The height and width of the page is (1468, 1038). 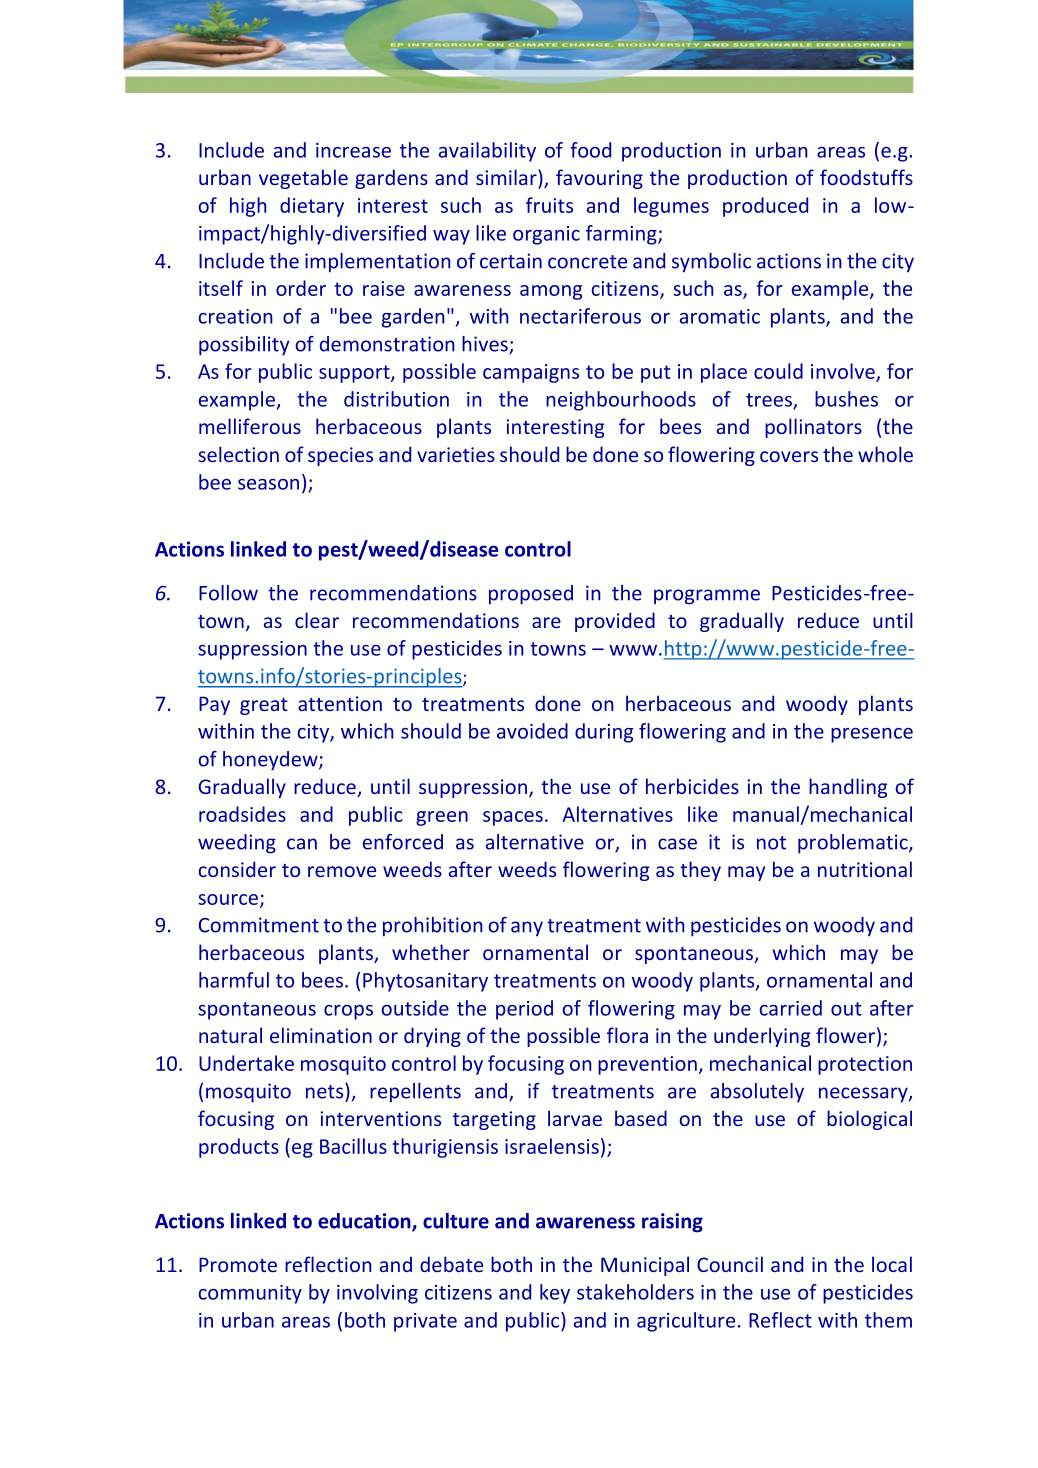 I want to click on produced, so click(x=765, y=207).
